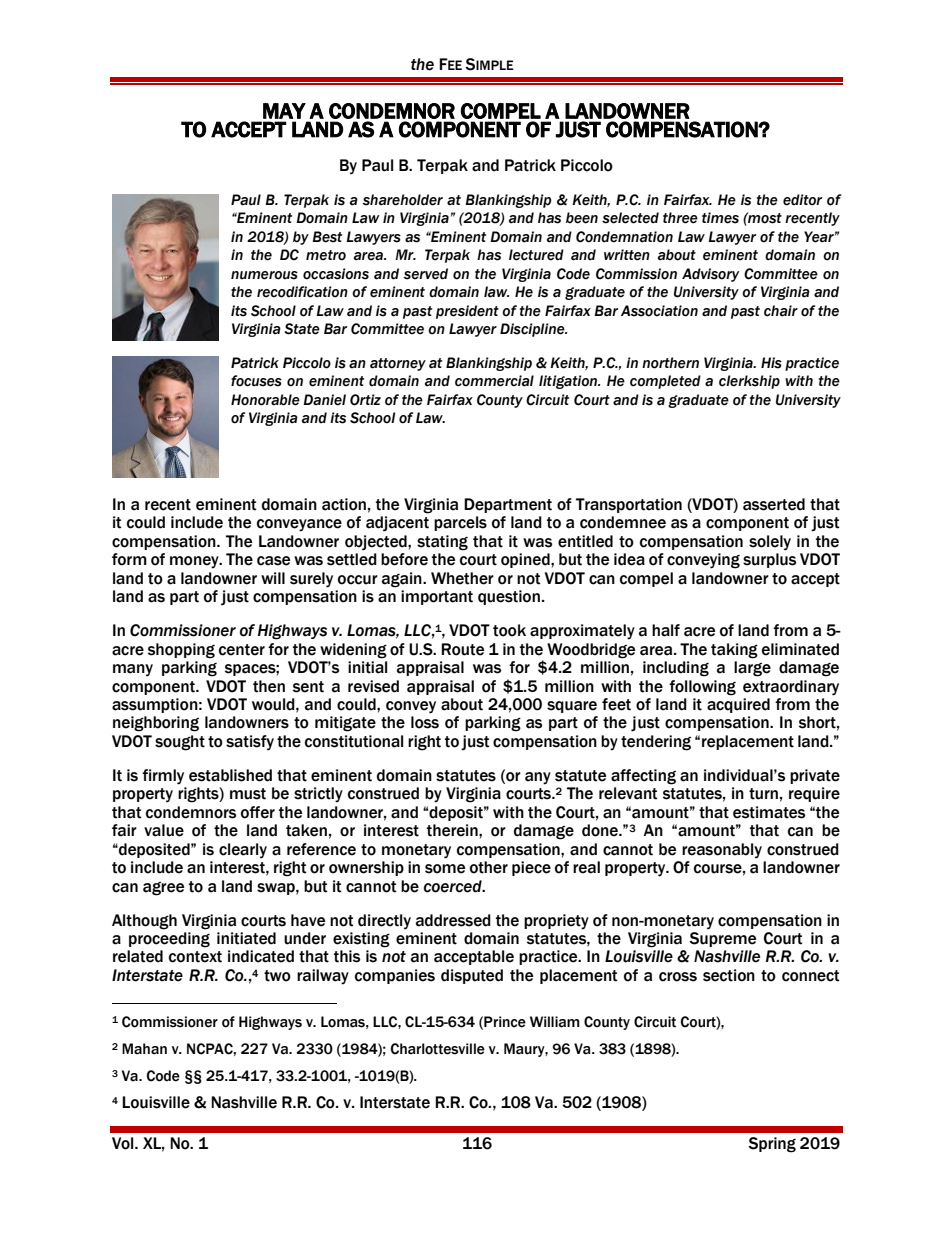 The width and height of the image is (952, 1233). Describe the element at coordinates (264, 275) in the image. I see `numerous` at that location.
